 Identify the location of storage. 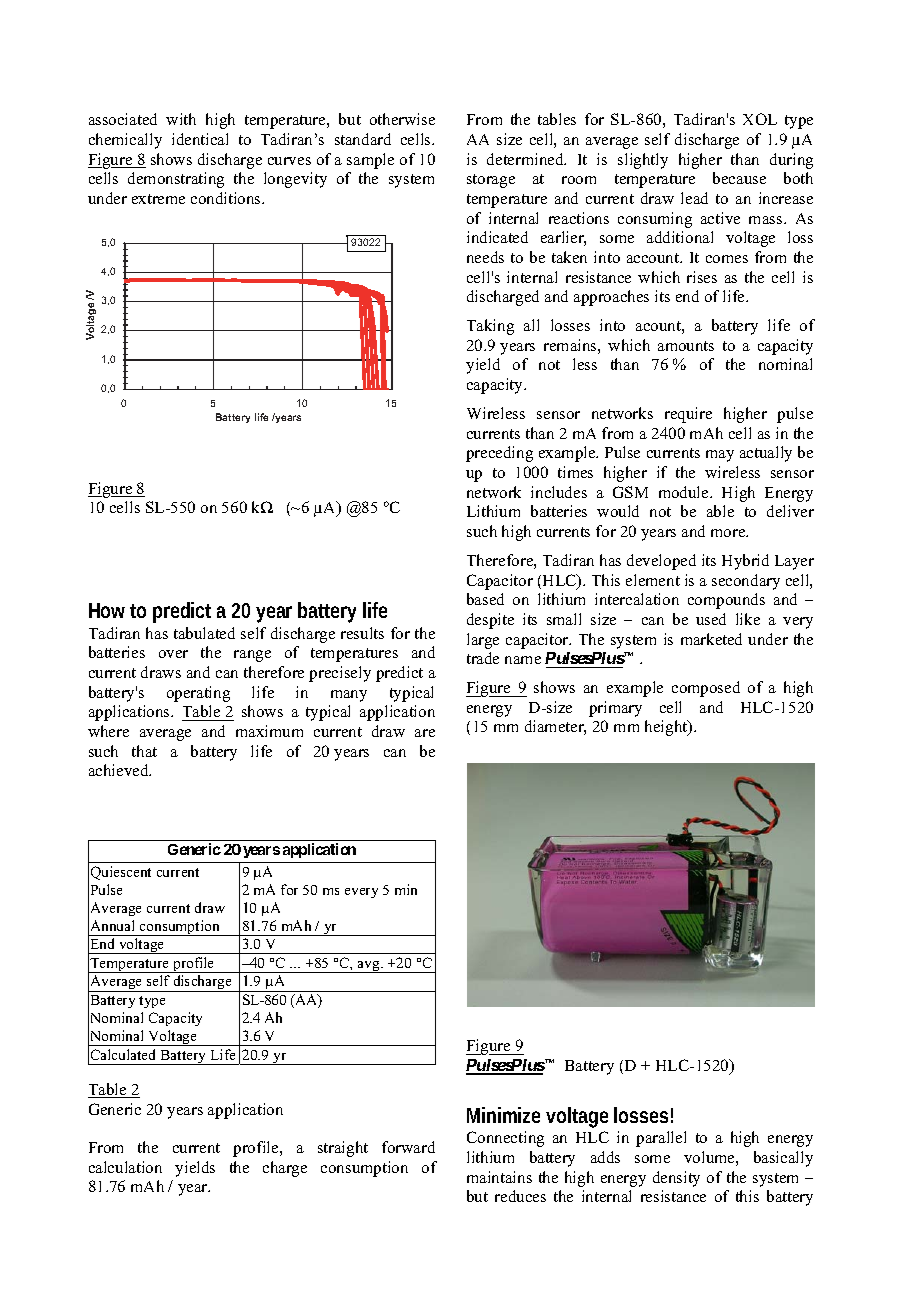
(491, 181).
